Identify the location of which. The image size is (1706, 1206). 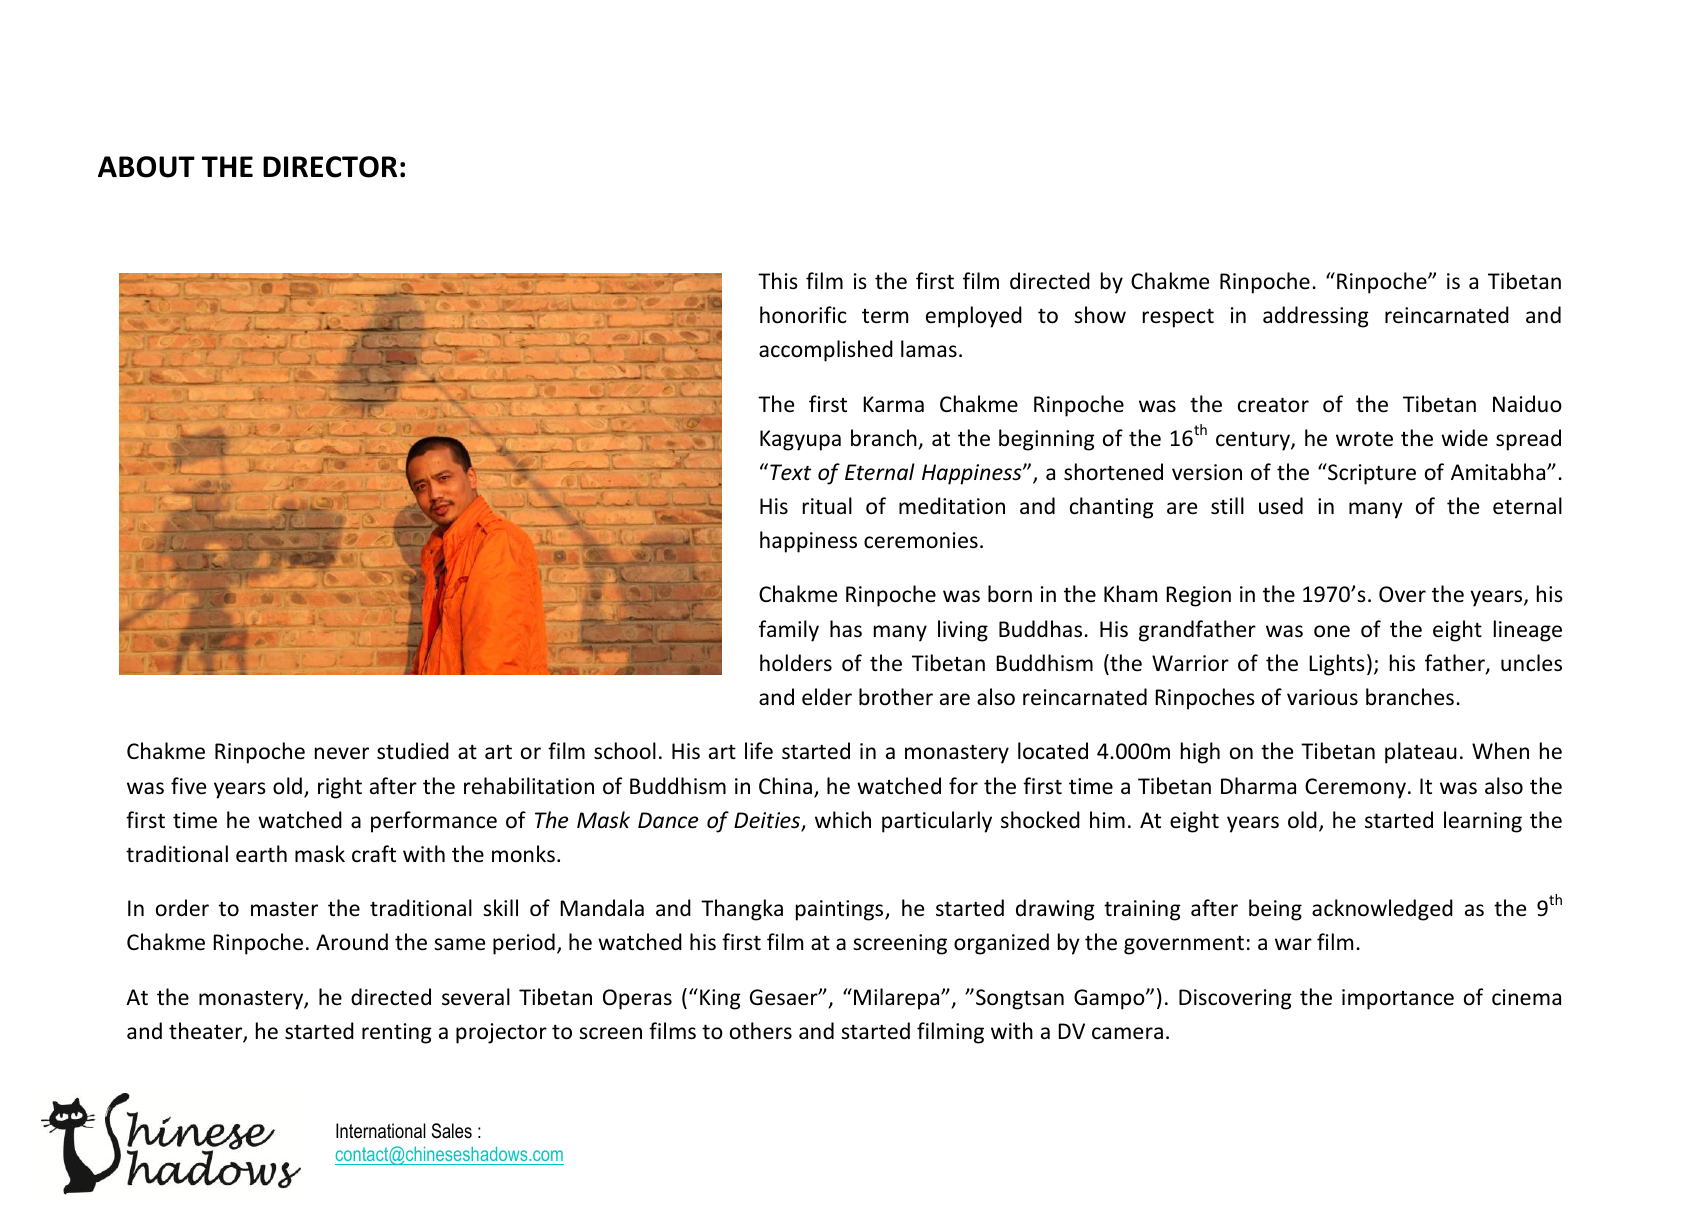
(843, 820).
